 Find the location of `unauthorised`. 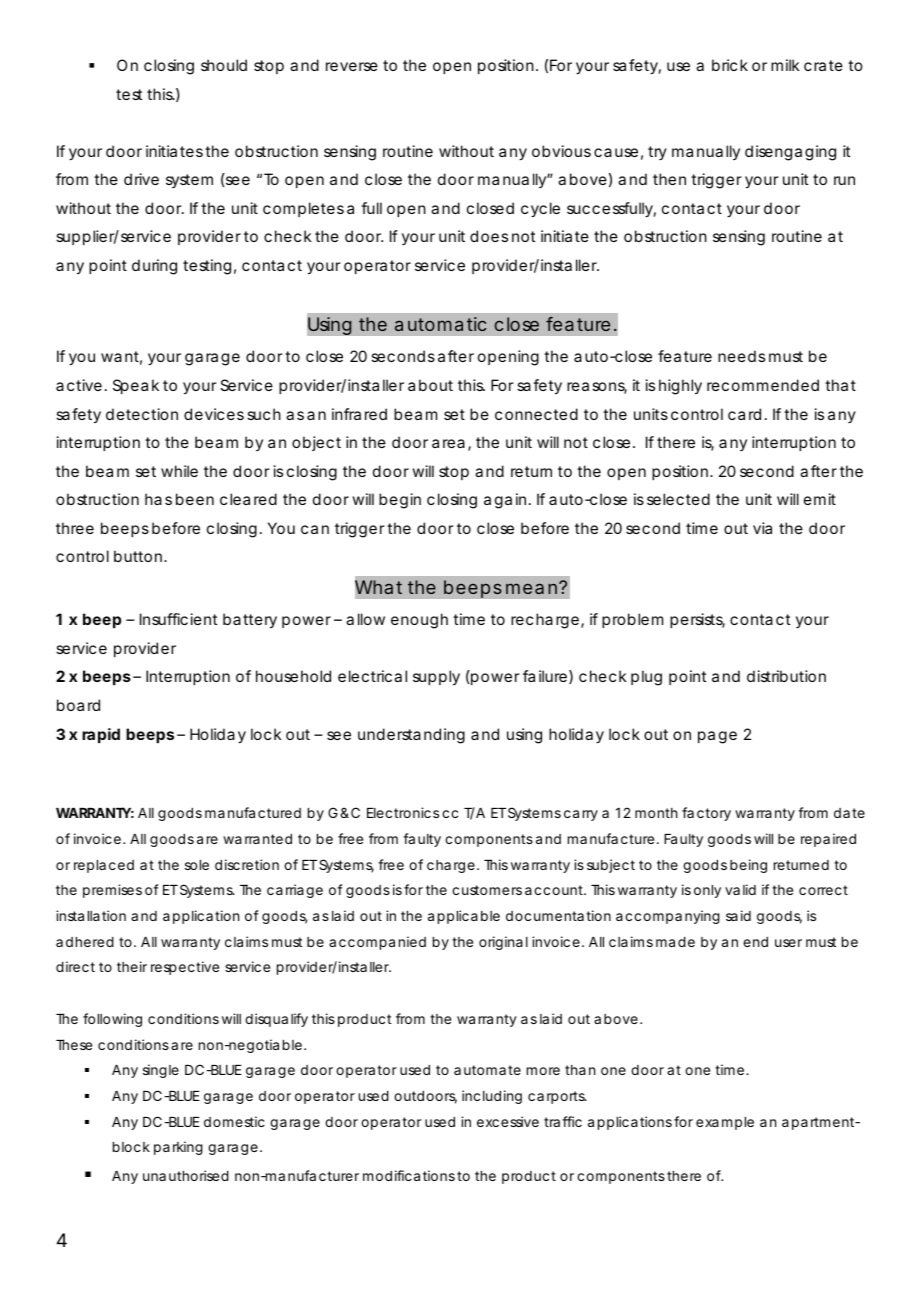

unauthorised is located at coordinates (186, 1175).
